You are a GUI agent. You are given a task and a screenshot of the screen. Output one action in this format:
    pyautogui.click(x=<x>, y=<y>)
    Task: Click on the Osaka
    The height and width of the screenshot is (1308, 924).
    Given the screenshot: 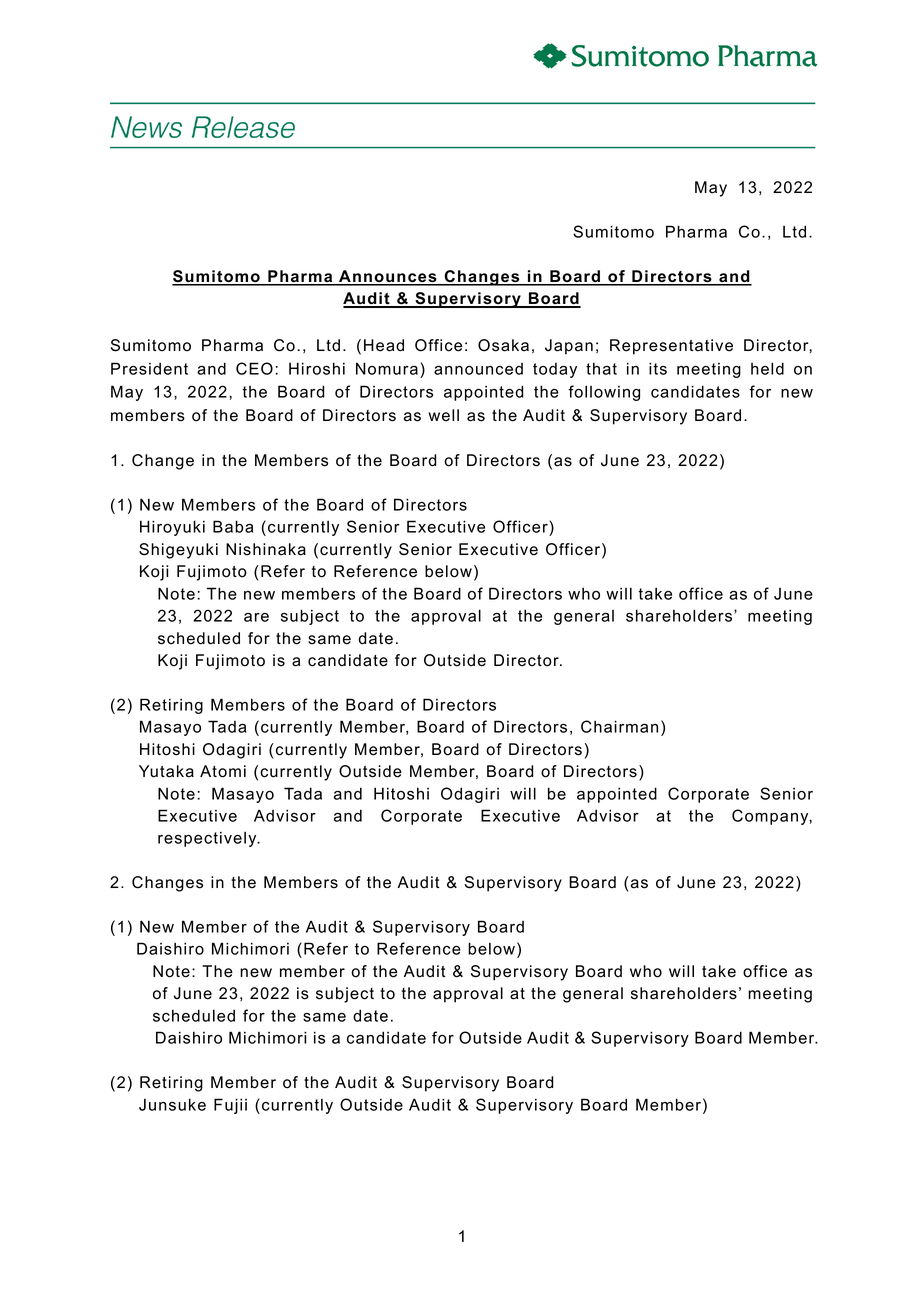 What is the action you would take?
    pyautogui.click(x=503, y=345)
